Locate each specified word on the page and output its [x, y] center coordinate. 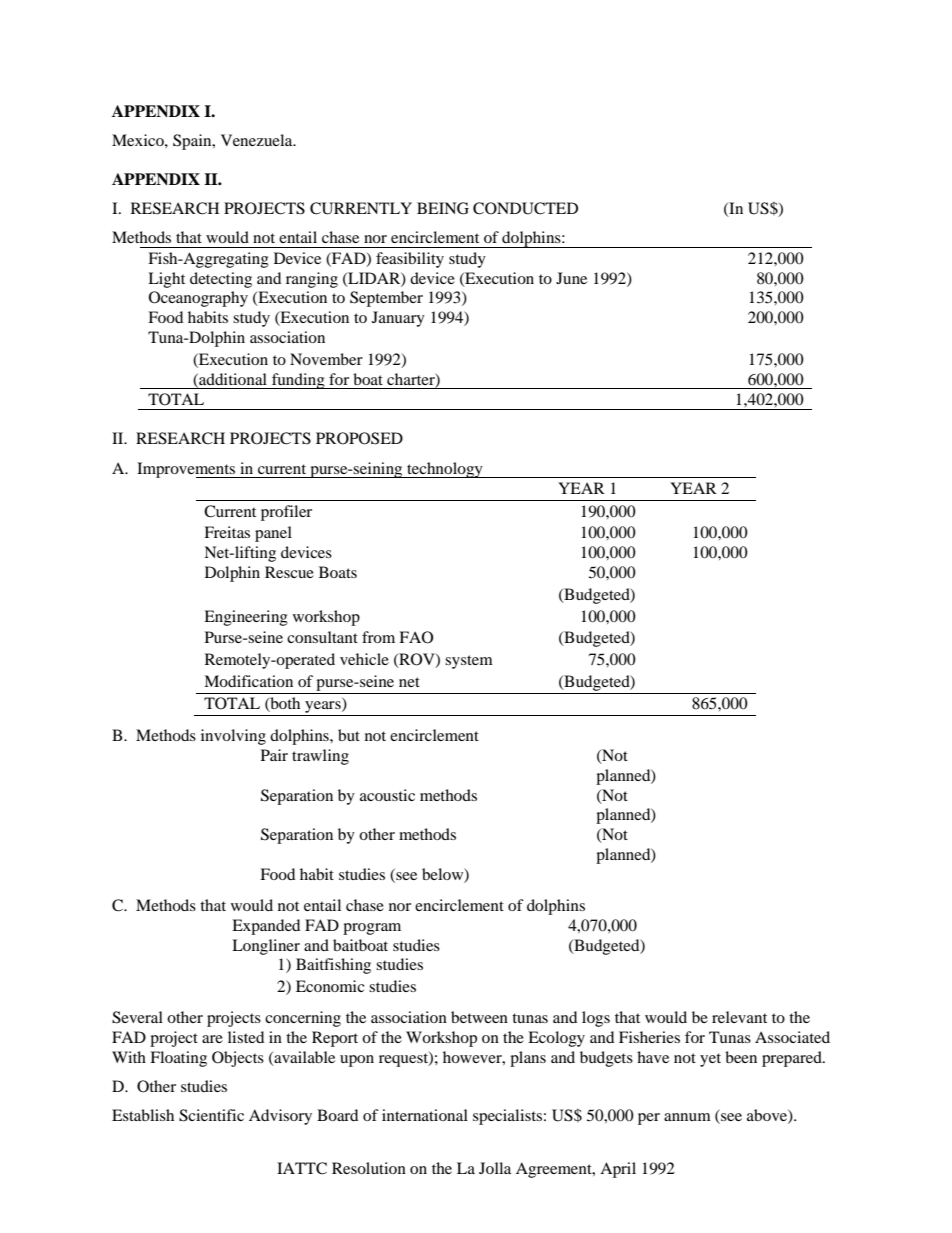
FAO [416, 637]
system [469, 662]
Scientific [211, 1115]
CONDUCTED [525, 208]
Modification [248, 681]
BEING [443, 208]
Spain [193, 142]
